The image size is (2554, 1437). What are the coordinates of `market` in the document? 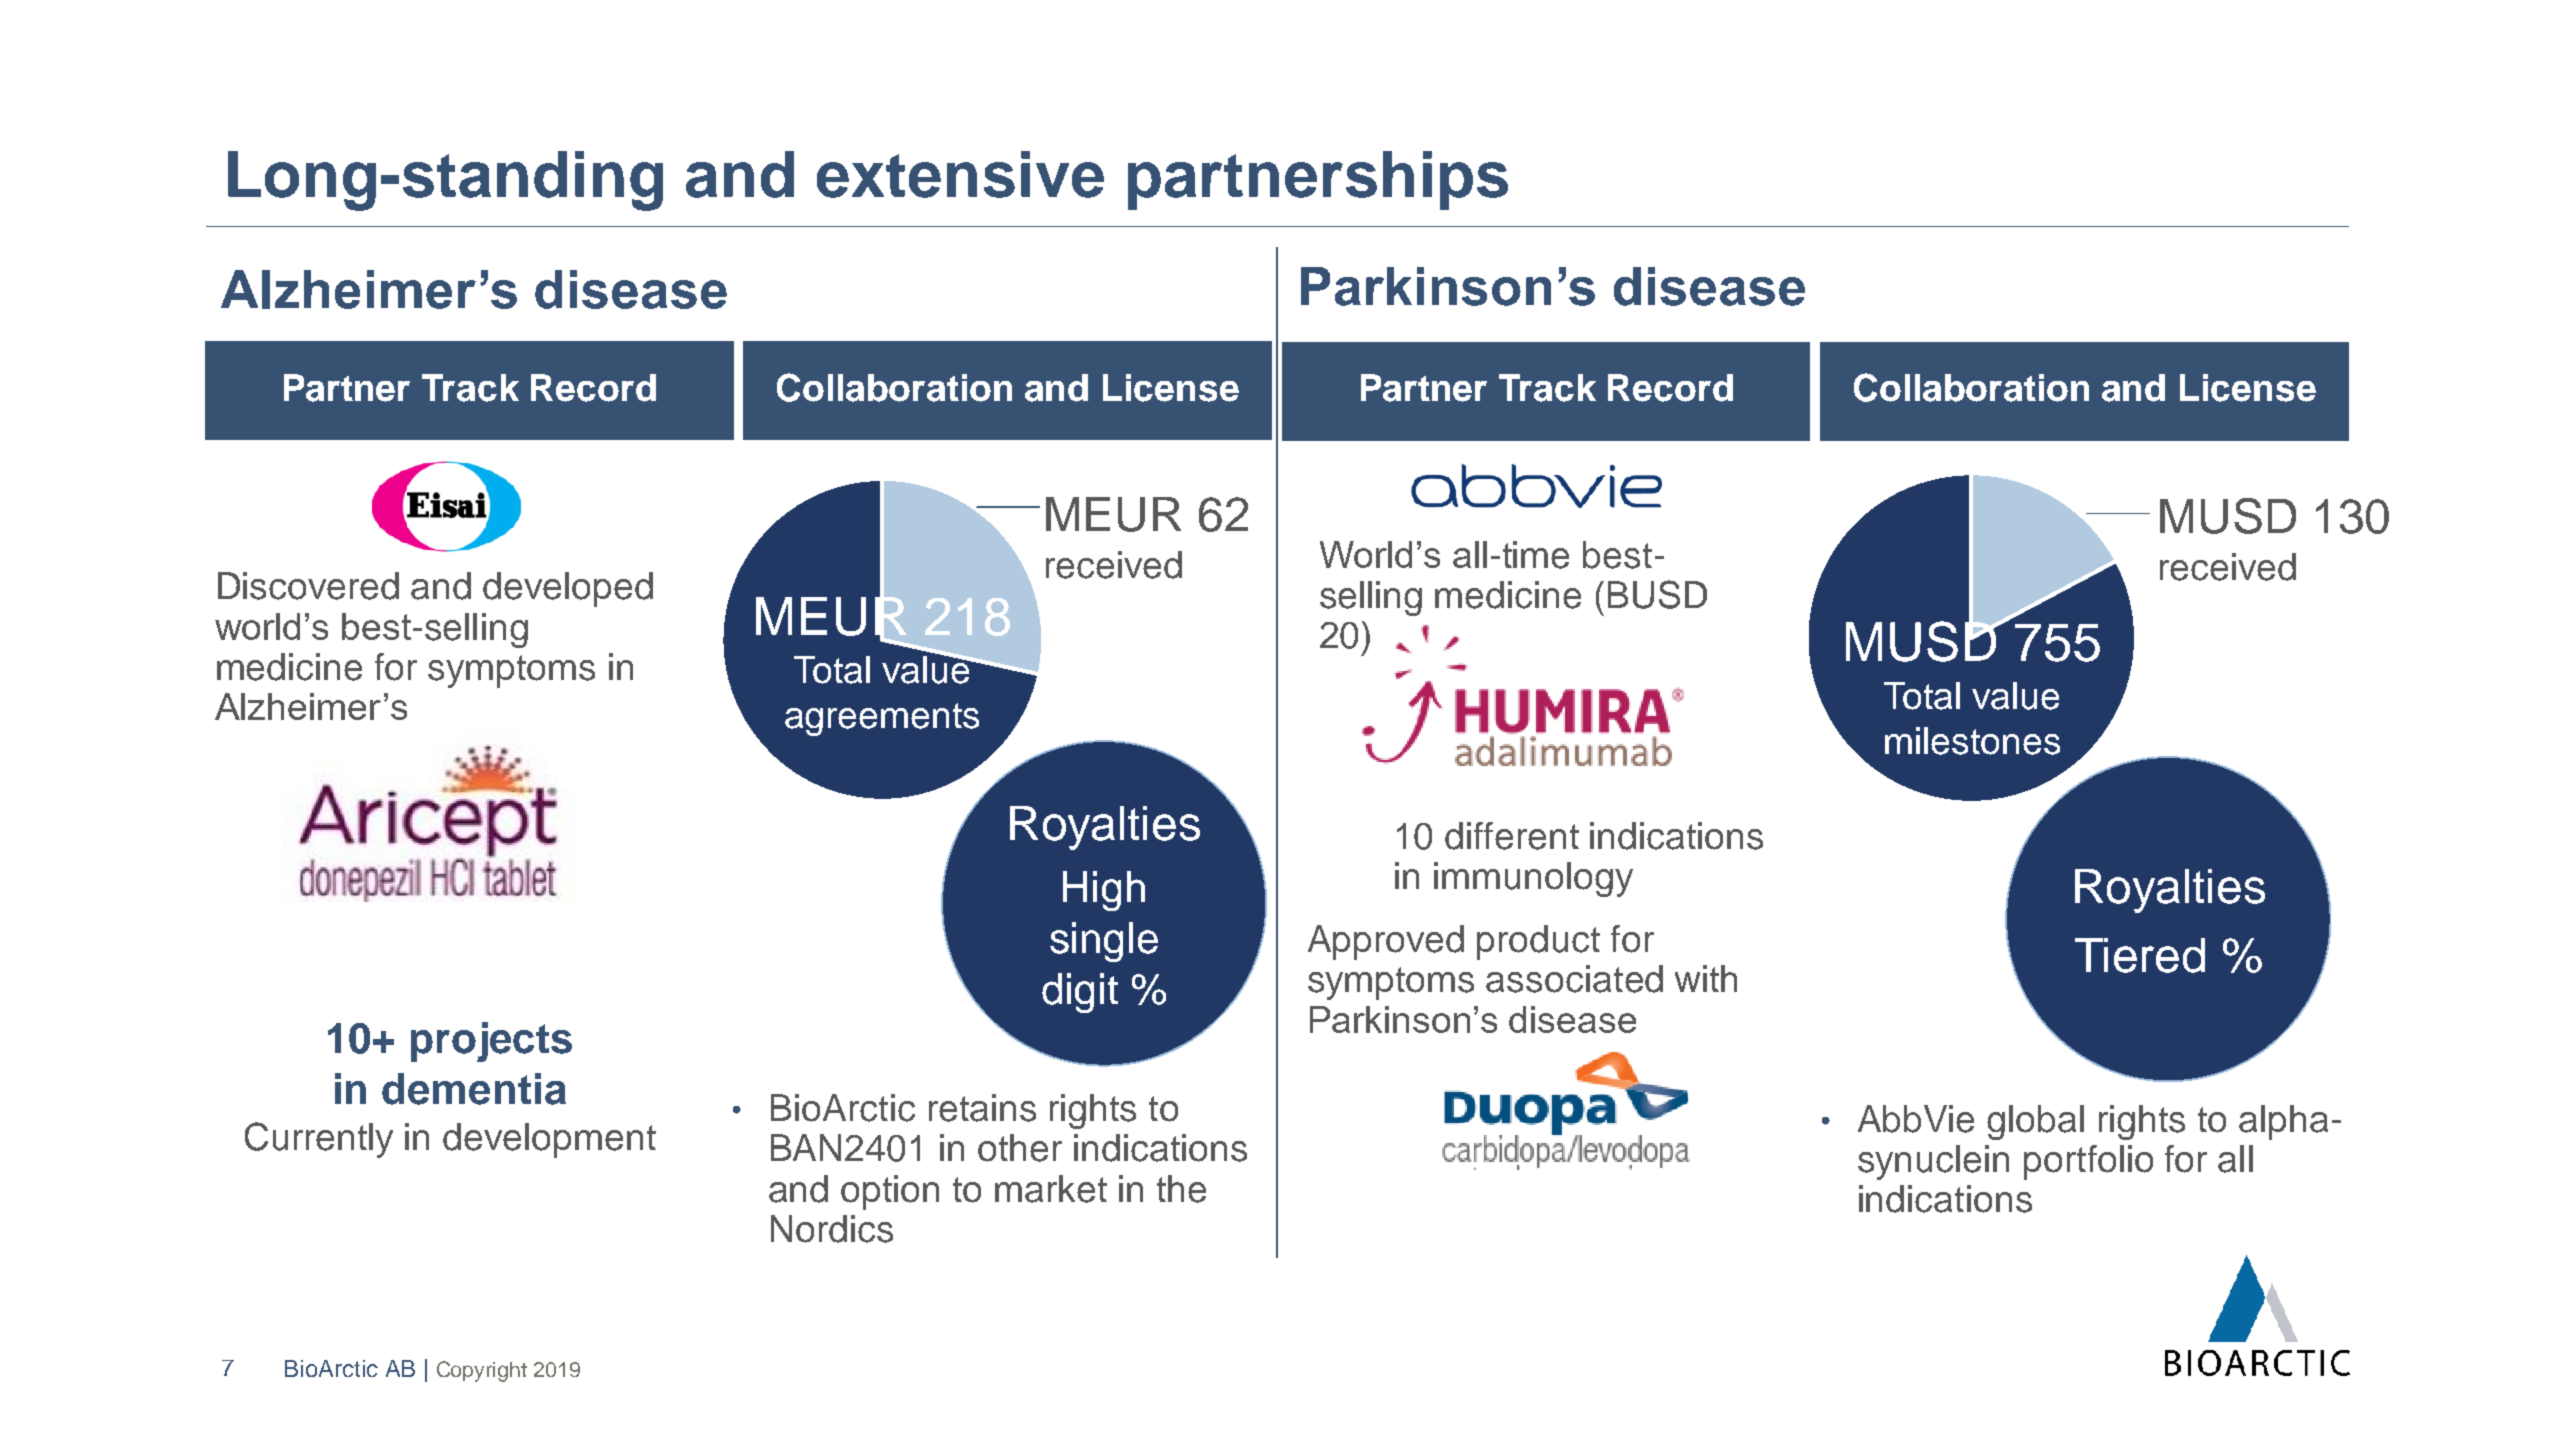 It's located at (1051, 1189).
